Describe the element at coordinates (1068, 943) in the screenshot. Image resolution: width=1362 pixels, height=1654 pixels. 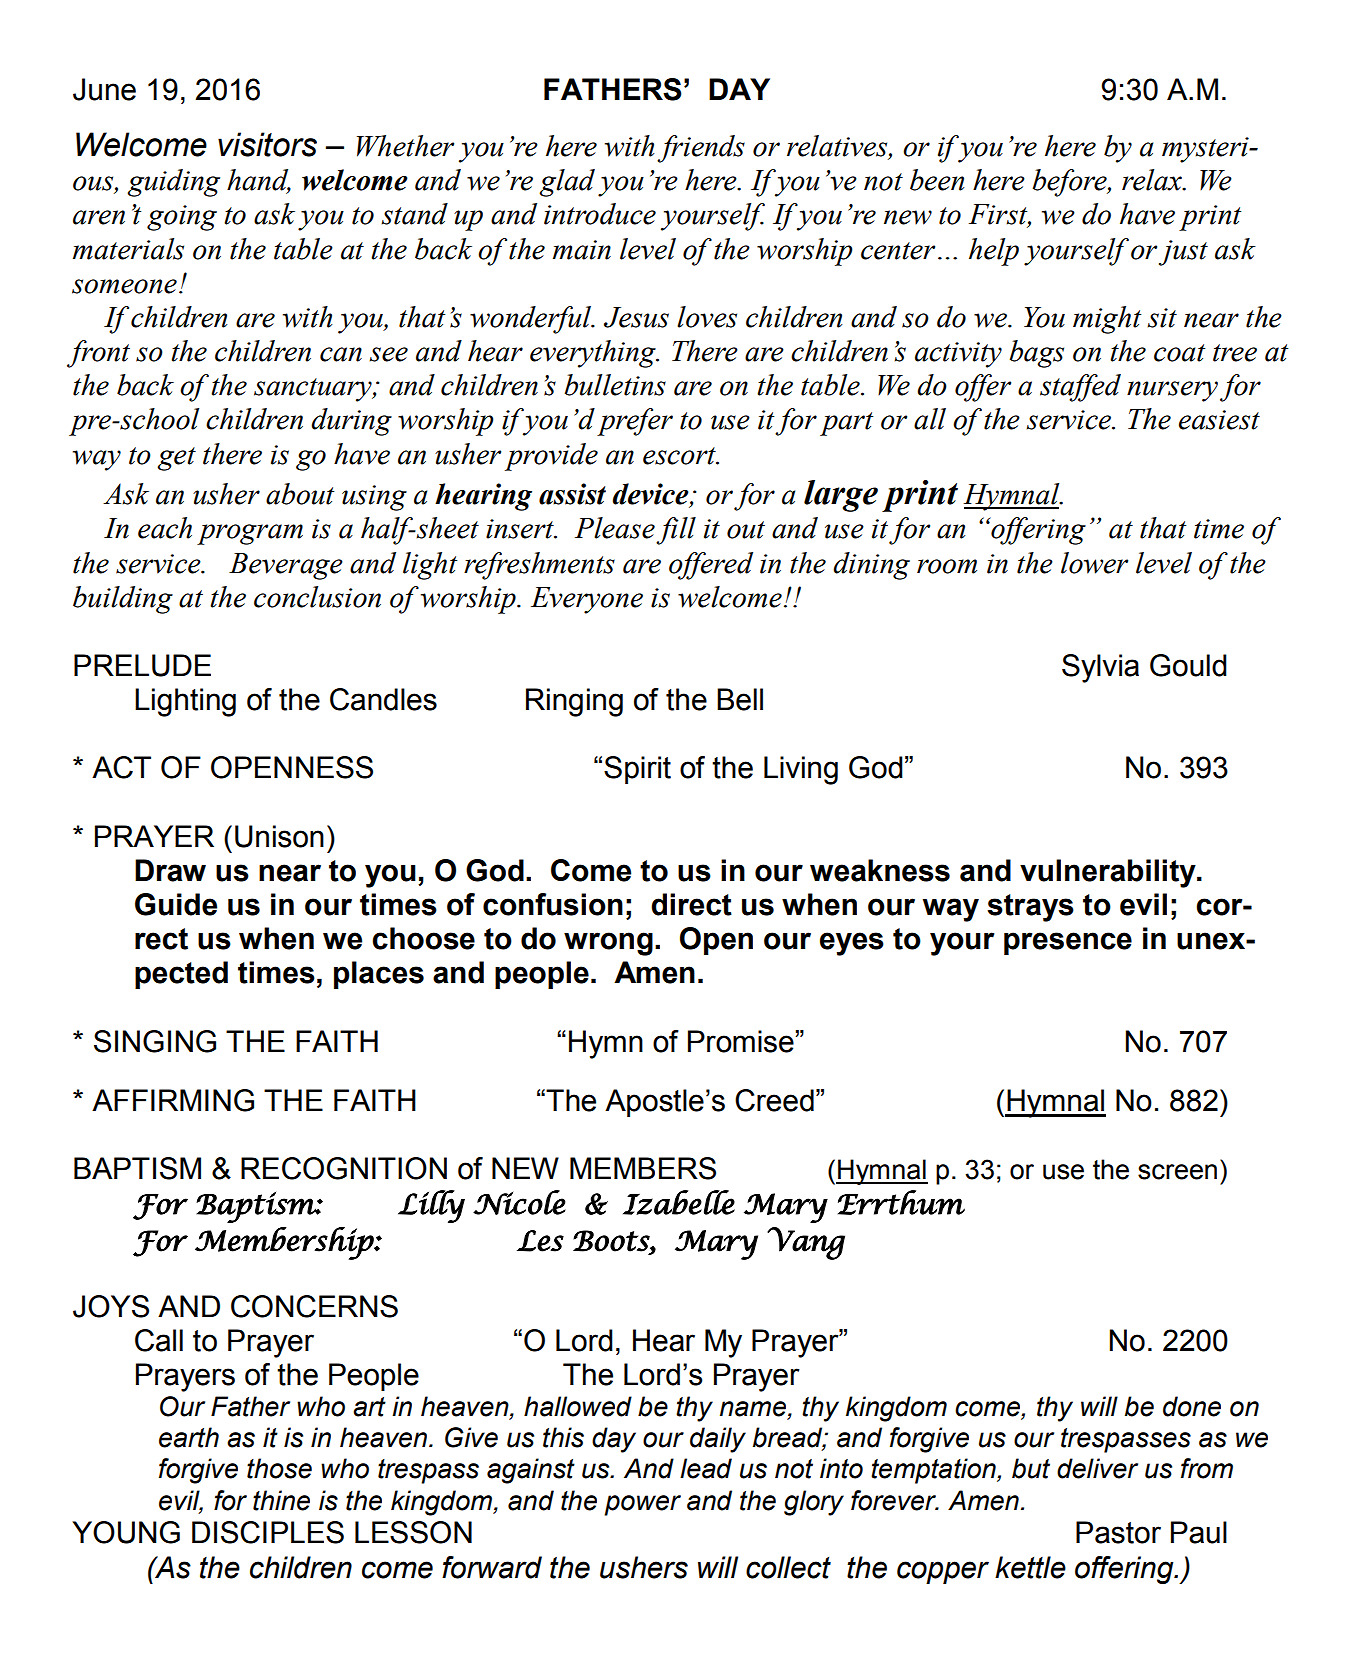
I see `presence` at that location.
